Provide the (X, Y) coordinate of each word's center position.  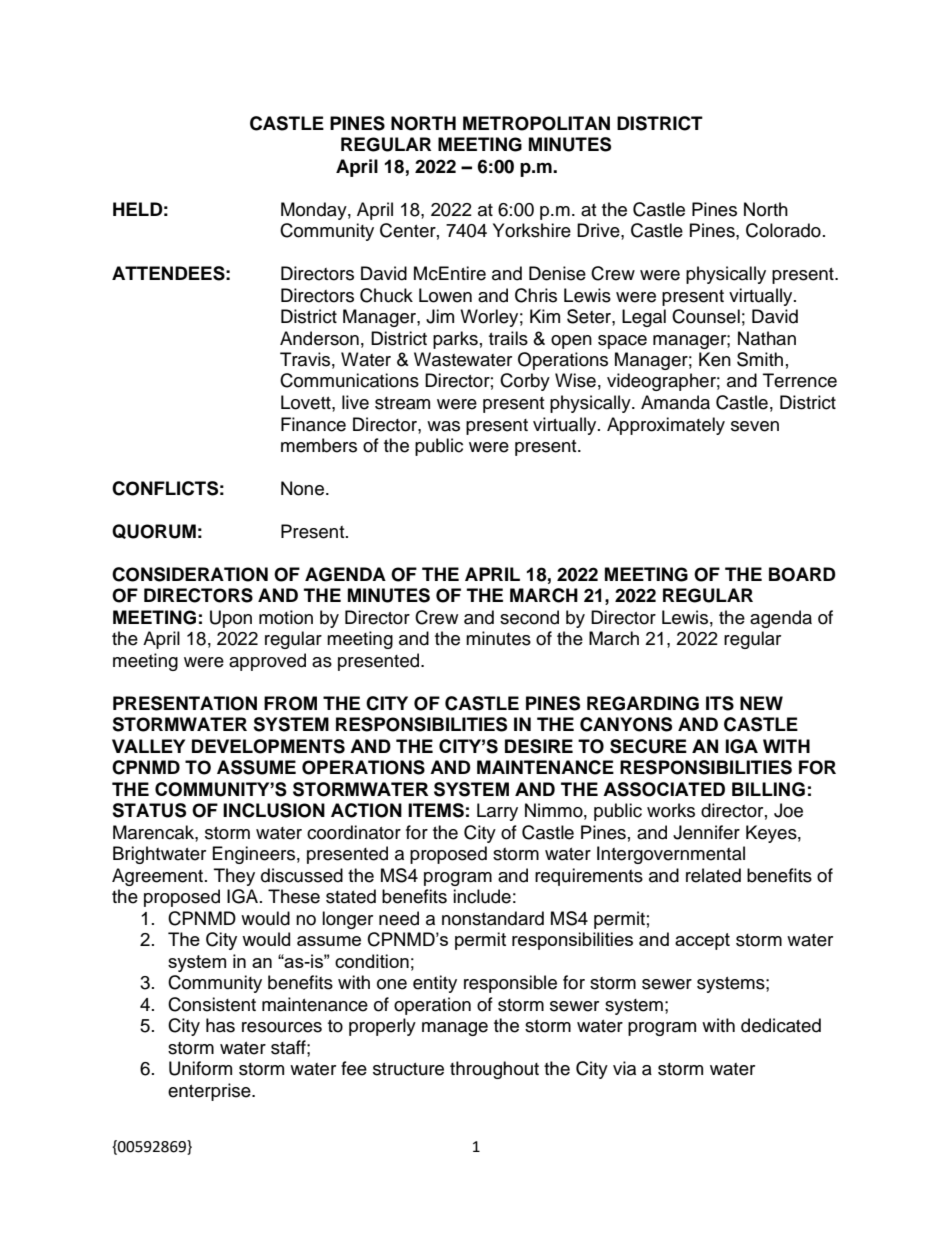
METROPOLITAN (536, 123)
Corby (525, 382)
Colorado (783, 230)
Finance (313, 424)
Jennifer (706, 832)
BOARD (802, 574)
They (234, 877)
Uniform (200, 1068)
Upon (231, 619)
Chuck (386, 295)
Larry (497, 812)
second (529, 617)
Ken (715, 359)
